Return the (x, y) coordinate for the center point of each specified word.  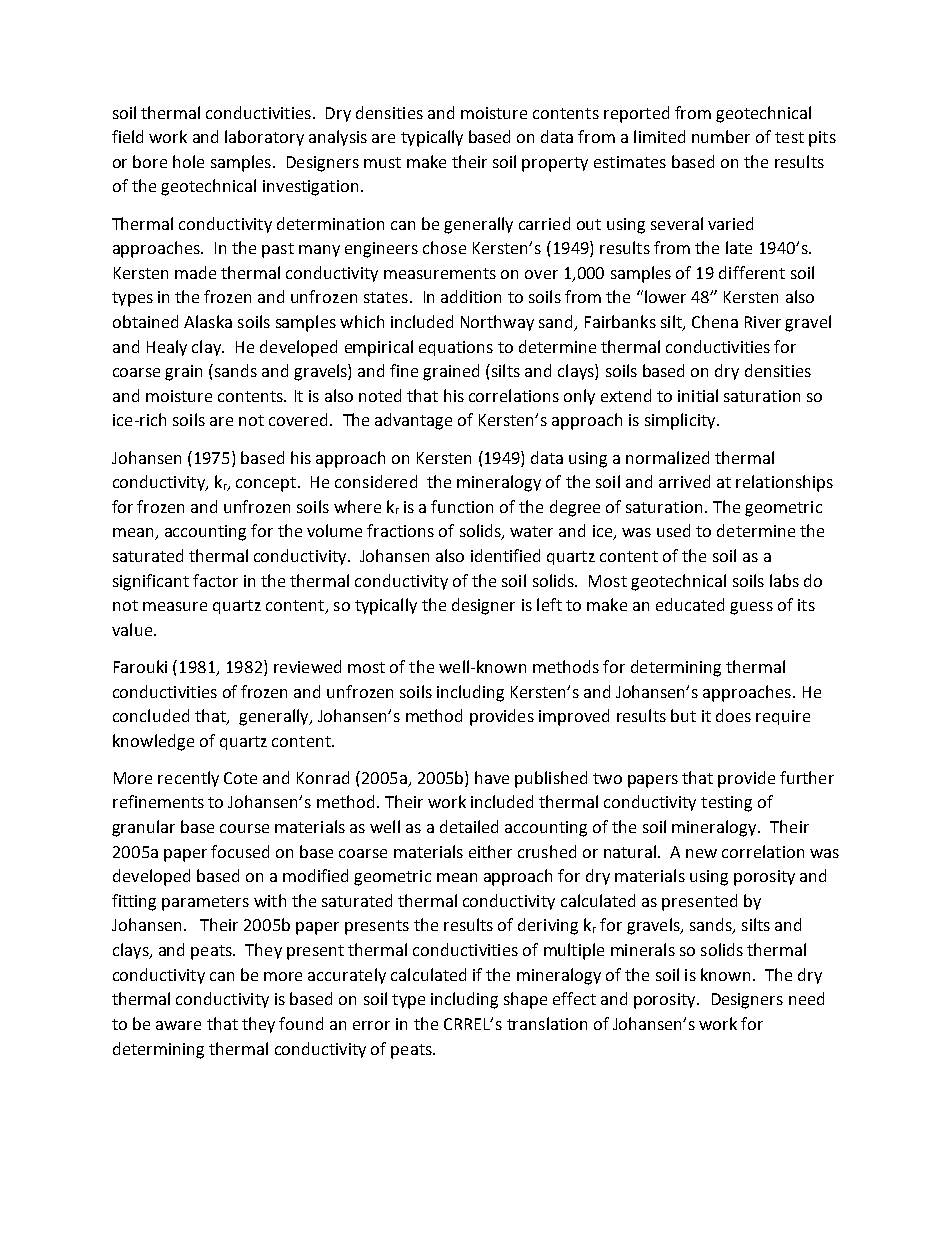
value (132, 629)
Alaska (208, 321)
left (549, 604)
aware (178, 1025)
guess (751, 608)
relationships (784, 483)
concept (266, 484)
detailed (469, 826)
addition (471, 296)
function (462, 506)
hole (188, 161)
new (701, 853)
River (763, 322)
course (244, 828)
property (555, 164)
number (721, 136)
